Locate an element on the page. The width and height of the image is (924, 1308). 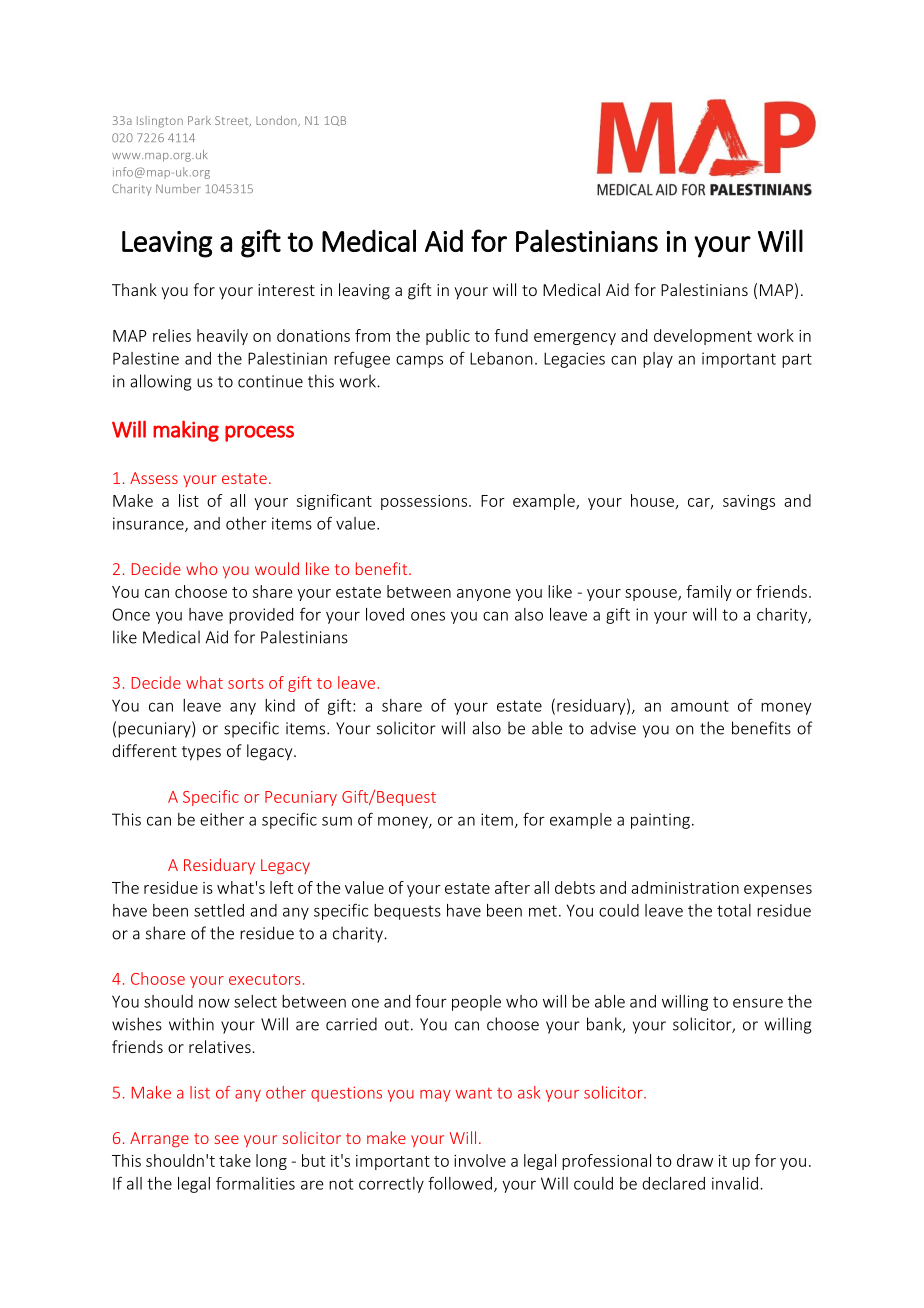
settled is located at coordinates (219, 910).
